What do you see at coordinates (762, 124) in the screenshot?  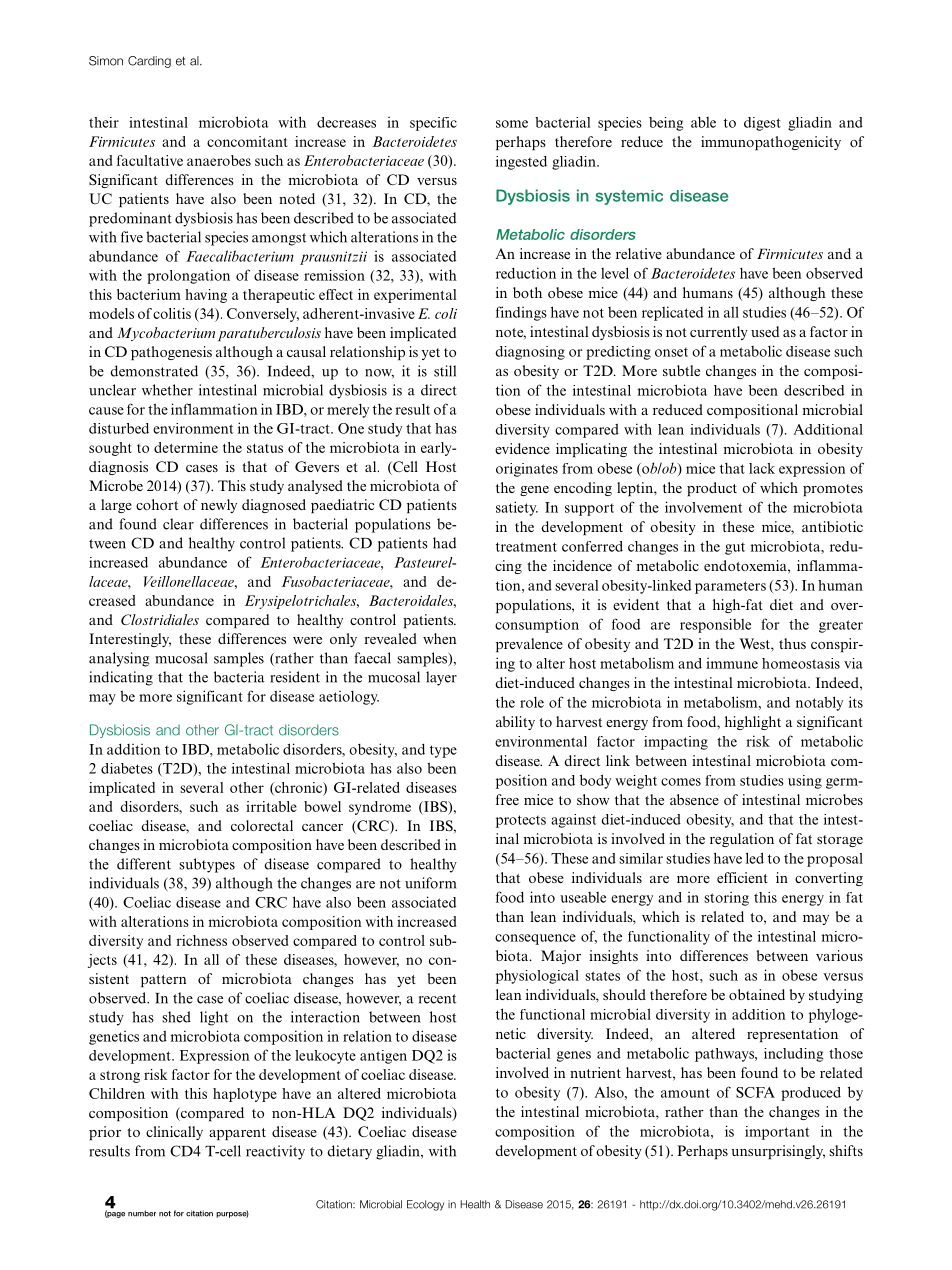 I see `digest` at bounding box center [762, 124].
